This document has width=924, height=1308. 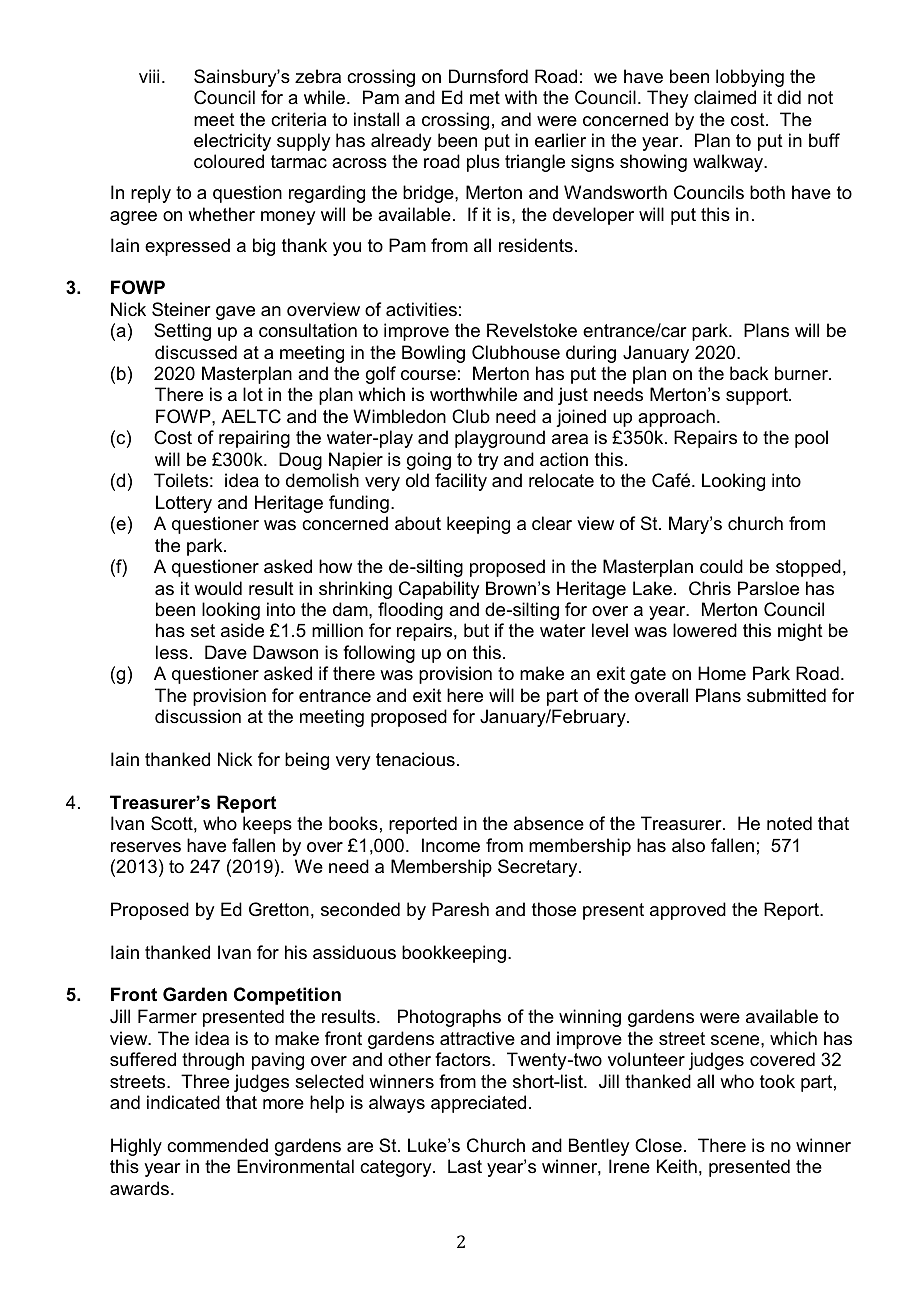 What do you see at coordinates (722, 673) in the document?
I see `Home` at bounding box center [722, 673].
